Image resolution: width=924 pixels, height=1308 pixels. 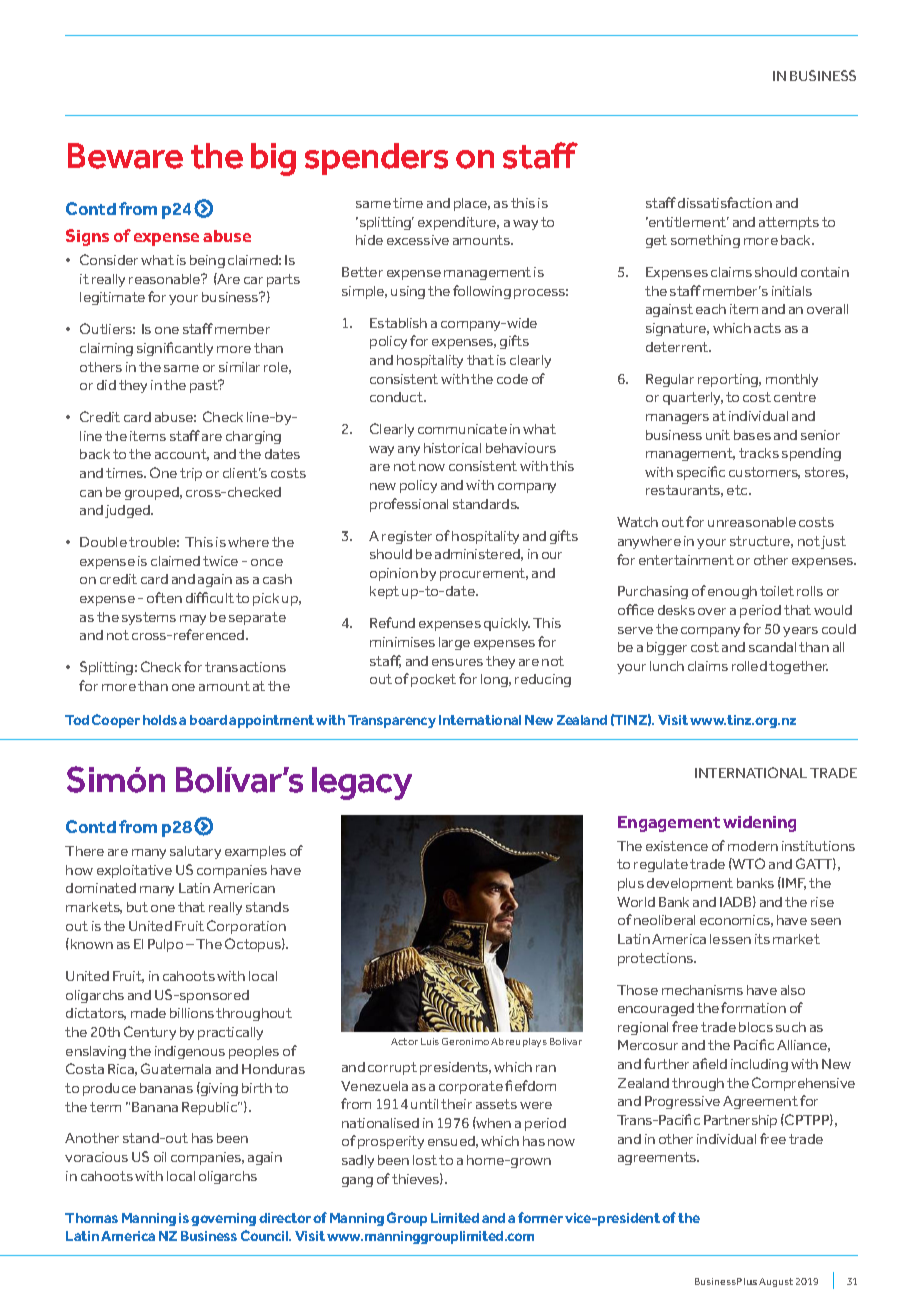 What do you see at coordinates (749, 666) in the page?
I see `rolled` at bounding box center [749, 666].
